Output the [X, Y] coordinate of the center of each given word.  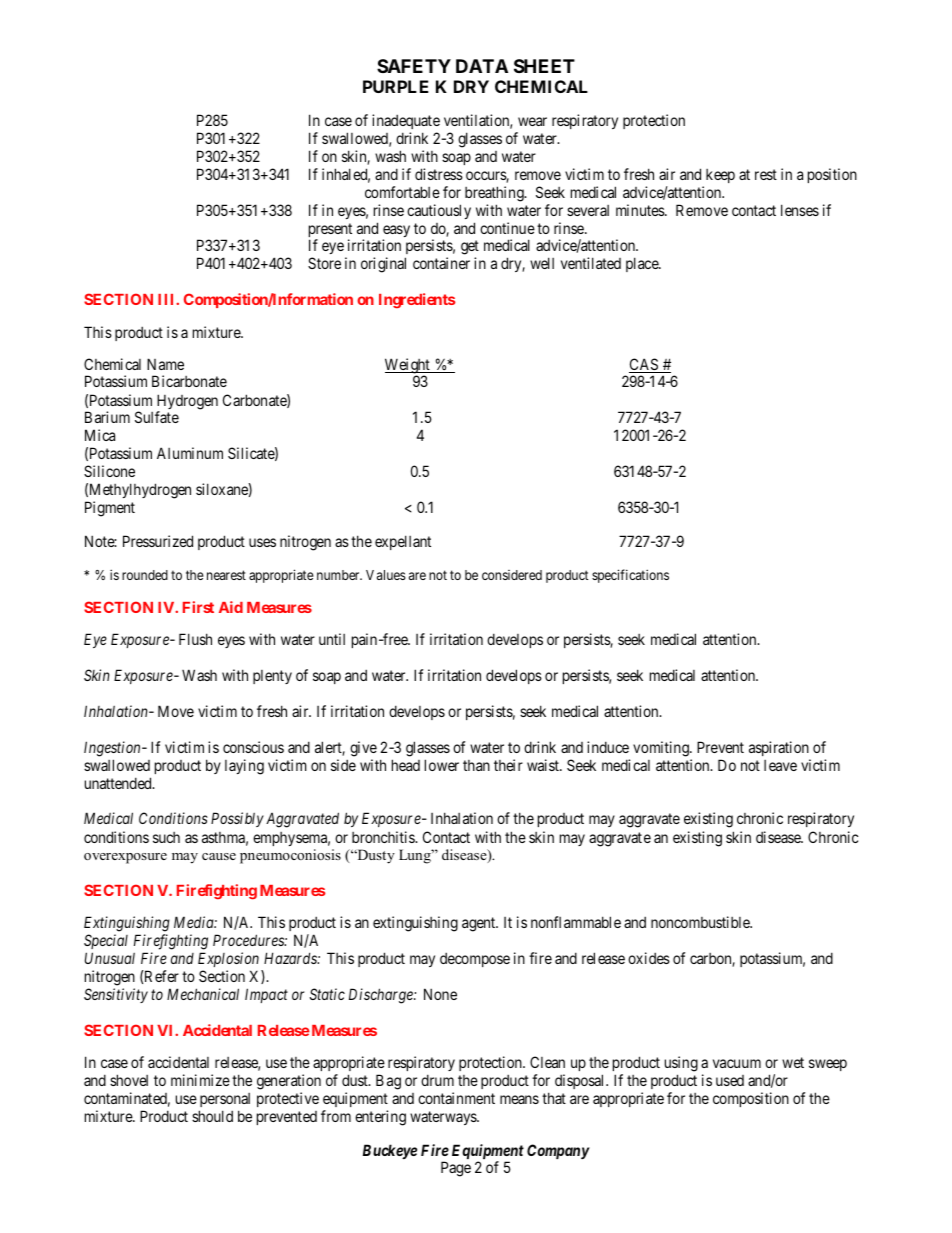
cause [219, 856]
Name [165, 364]
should [212, 1116]
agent [480, 924]
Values [386, 575]
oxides [649, 958]
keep [720, 176]
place [643, 264]
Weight [408, 367]
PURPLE [396, 86]
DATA [482, 66]
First [198, 607]
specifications [630, 576]
